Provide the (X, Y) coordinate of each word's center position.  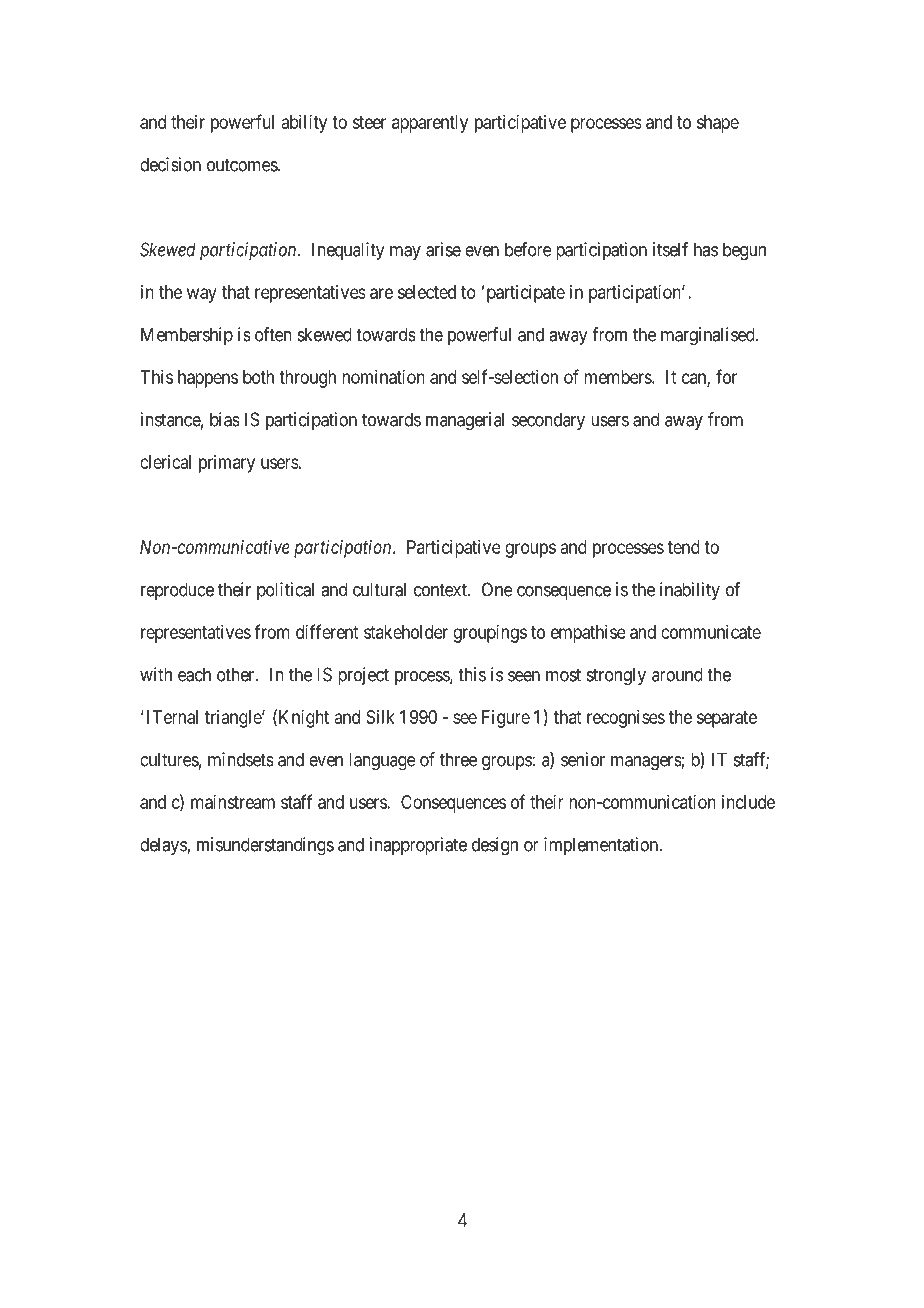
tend (684, 547)
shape (718, 124)
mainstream (233, 802)
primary (227, 464)
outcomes (243, 165)
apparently (430, 124)
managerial (465, 421)
